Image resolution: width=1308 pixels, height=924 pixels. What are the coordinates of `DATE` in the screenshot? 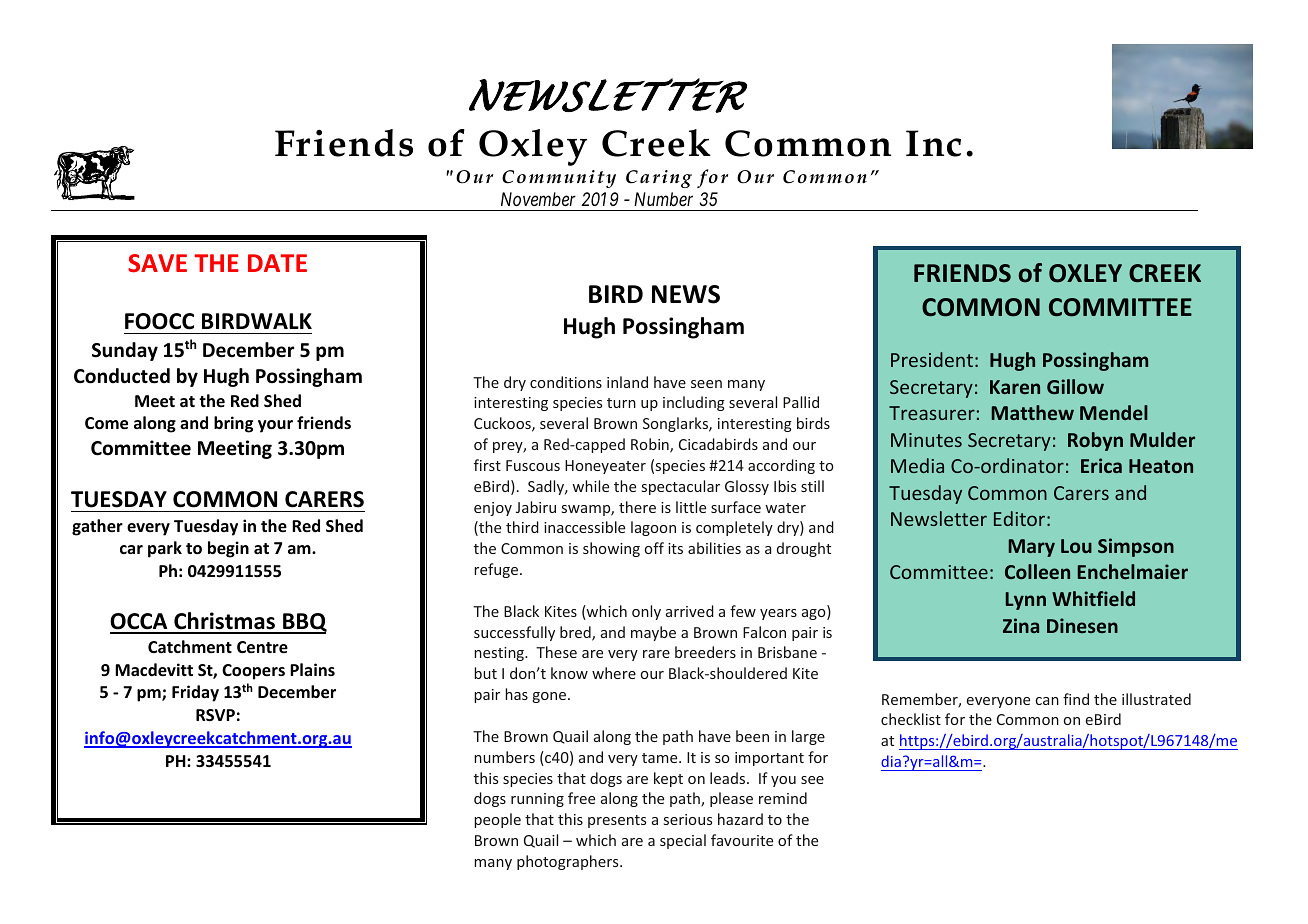 It's located at (277, 263).
